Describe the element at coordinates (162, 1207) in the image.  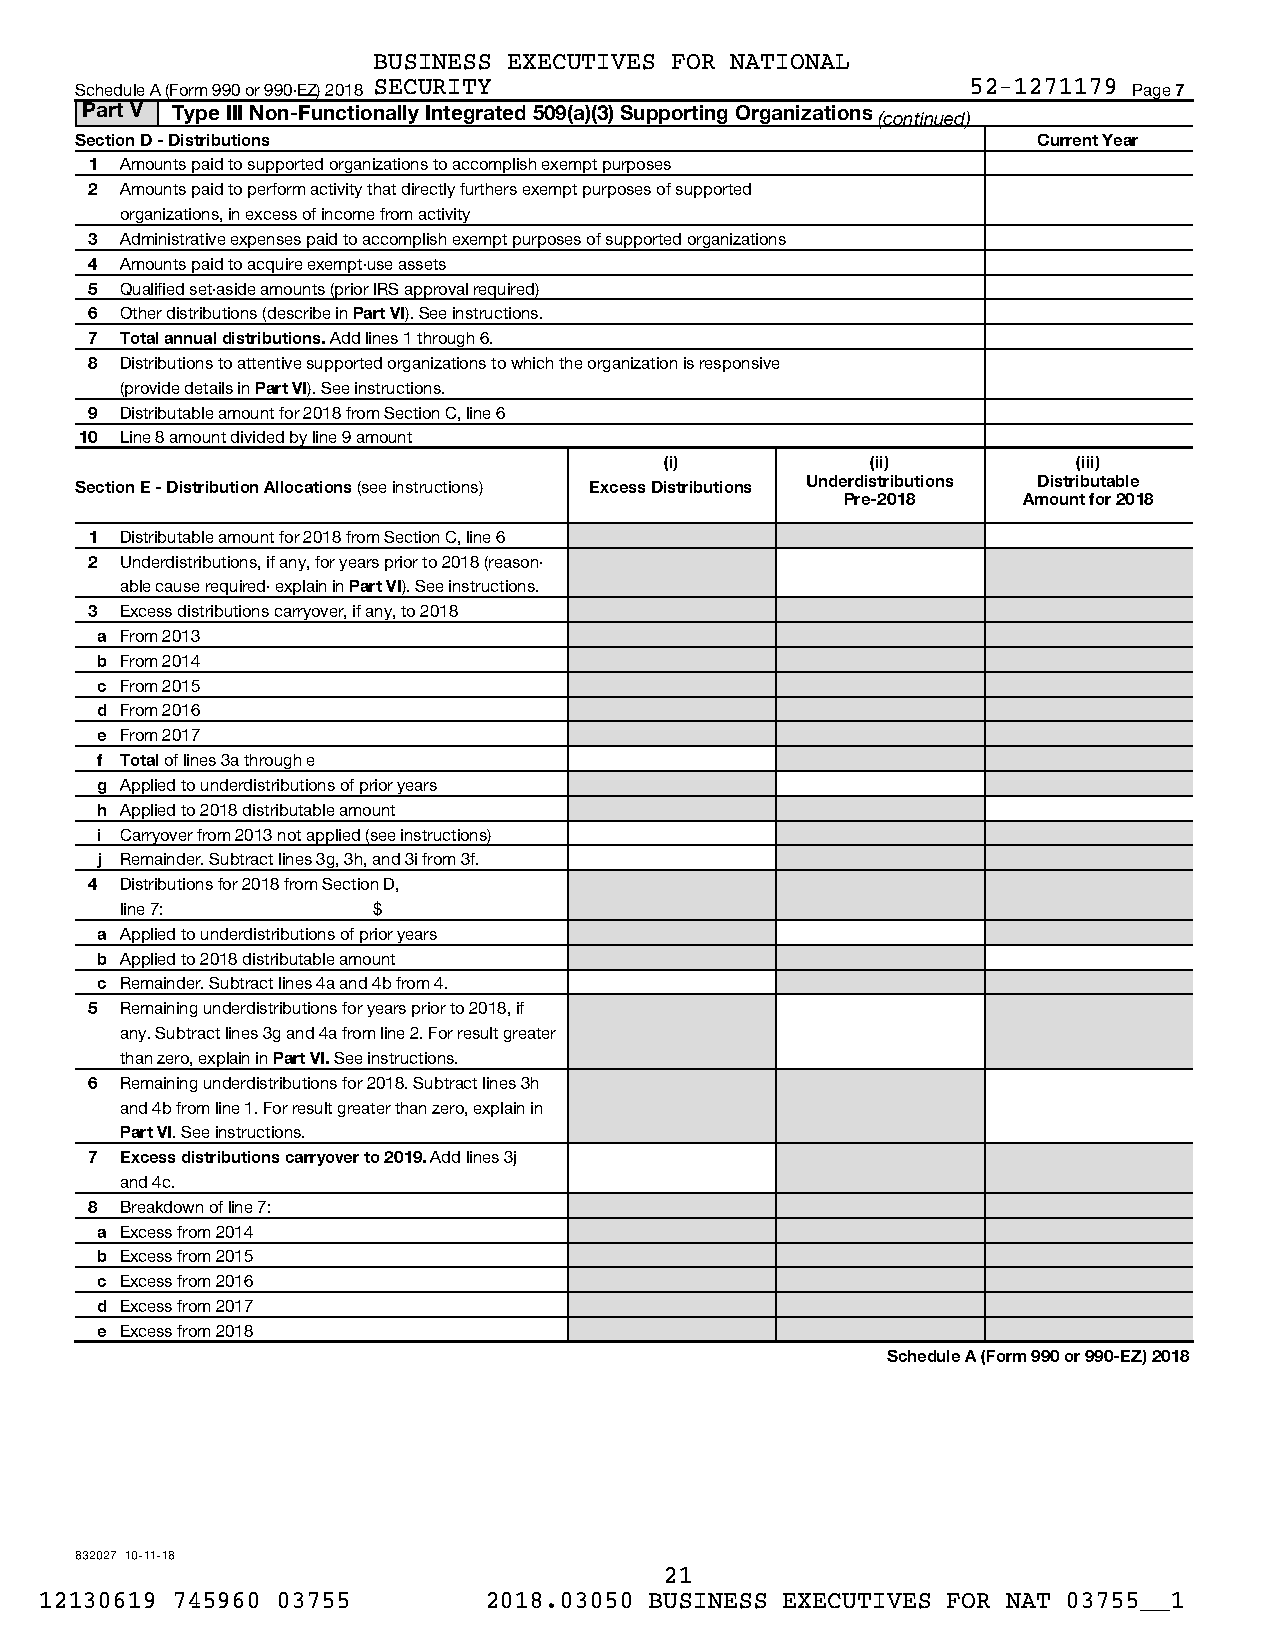
I see `Breakdown` at that location.
